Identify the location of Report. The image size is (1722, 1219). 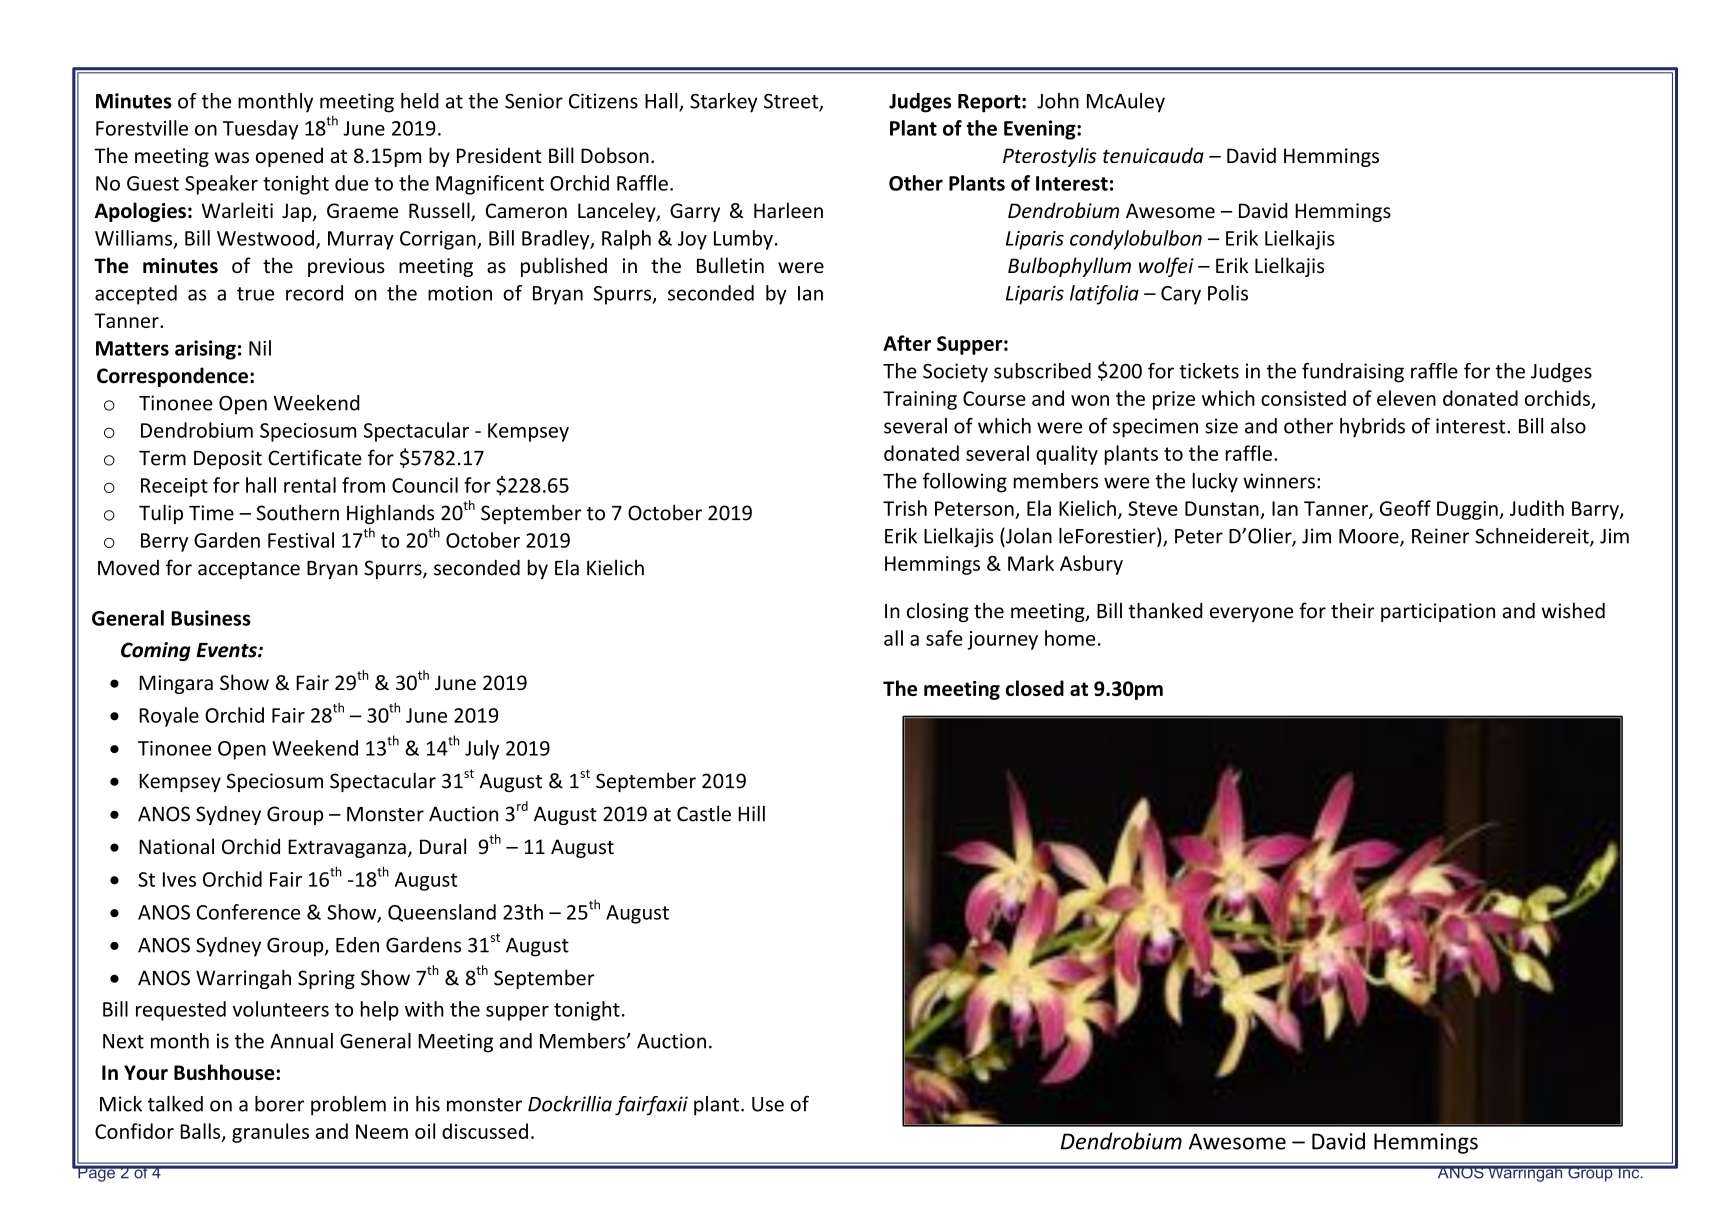
(990, 103).
